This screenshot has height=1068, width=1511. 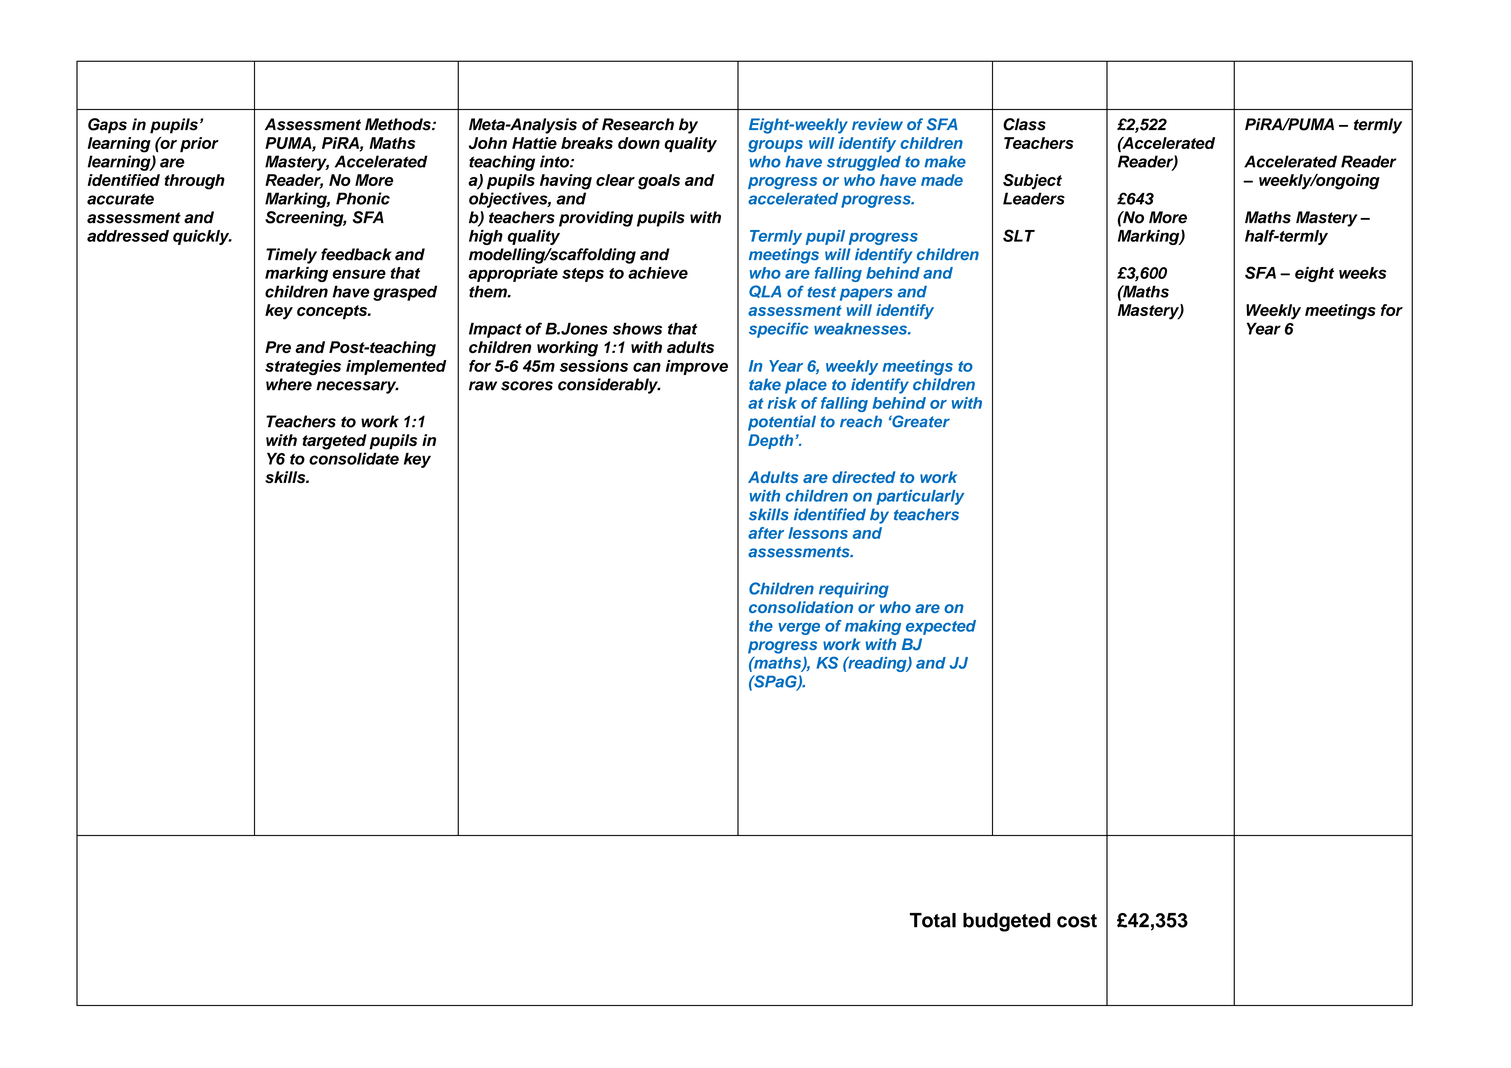 What do you see at coordinates (1077, 921) in the screenshot?
I see `cost` at bounding box center [1077, 921].
